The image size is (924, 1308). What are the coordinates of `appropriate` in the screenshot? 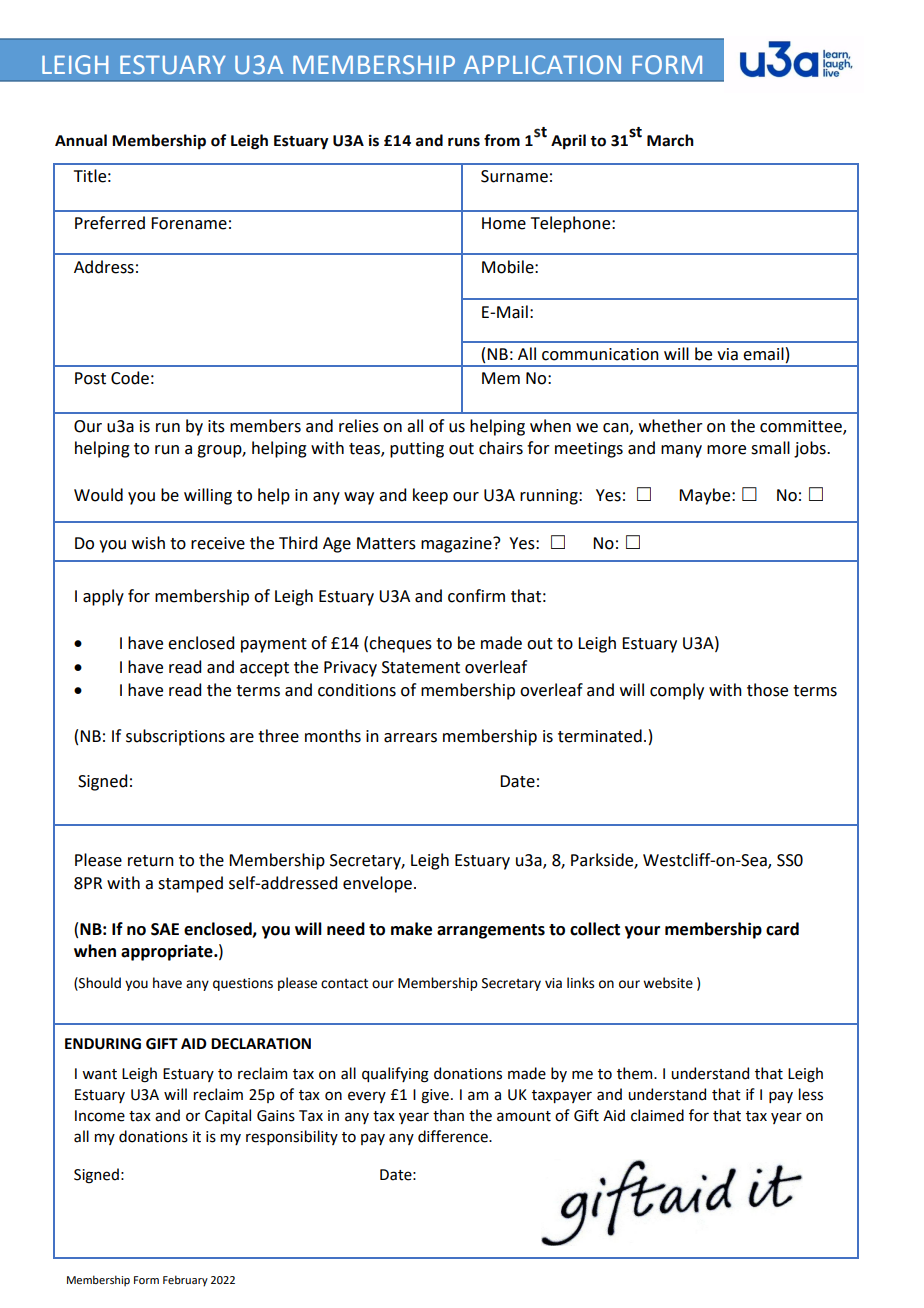 It's located at (168, 953).
